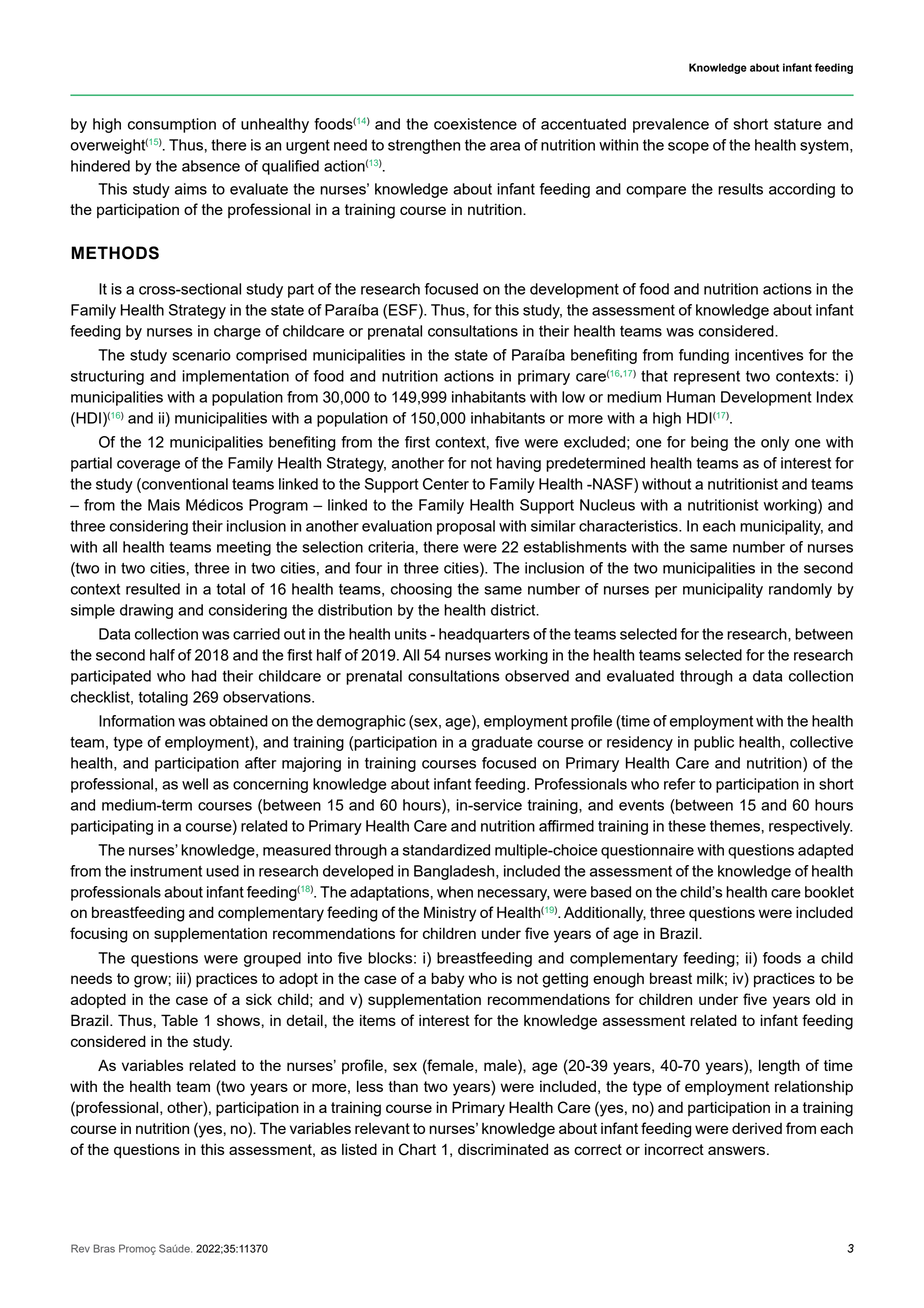  Describe the element at coordinates (740, 189) in the image. I see `results` at that location.
